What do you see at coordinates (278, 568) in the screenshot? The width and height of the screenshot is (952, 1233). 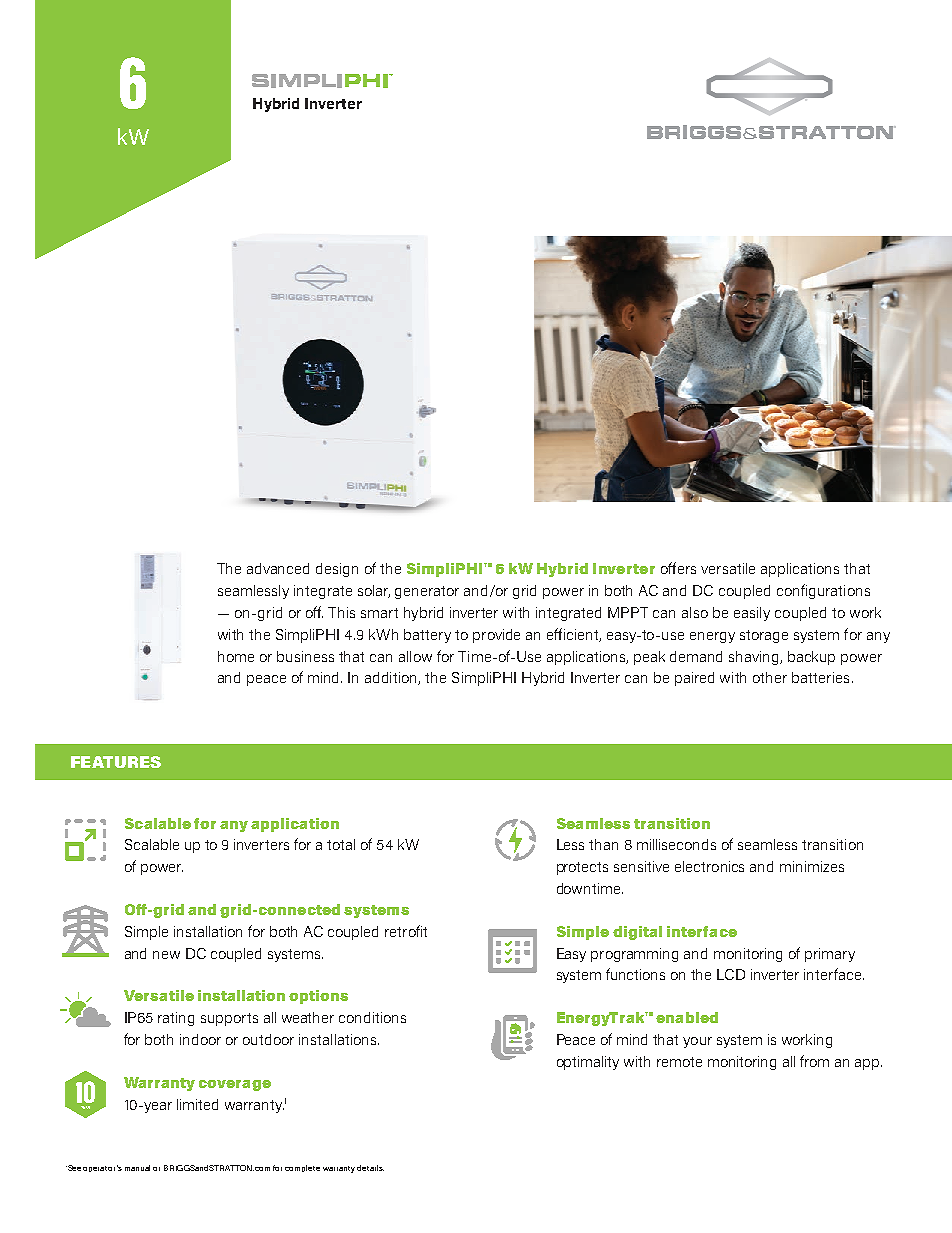 I see `advanced` at bounding box center [278, 568].
